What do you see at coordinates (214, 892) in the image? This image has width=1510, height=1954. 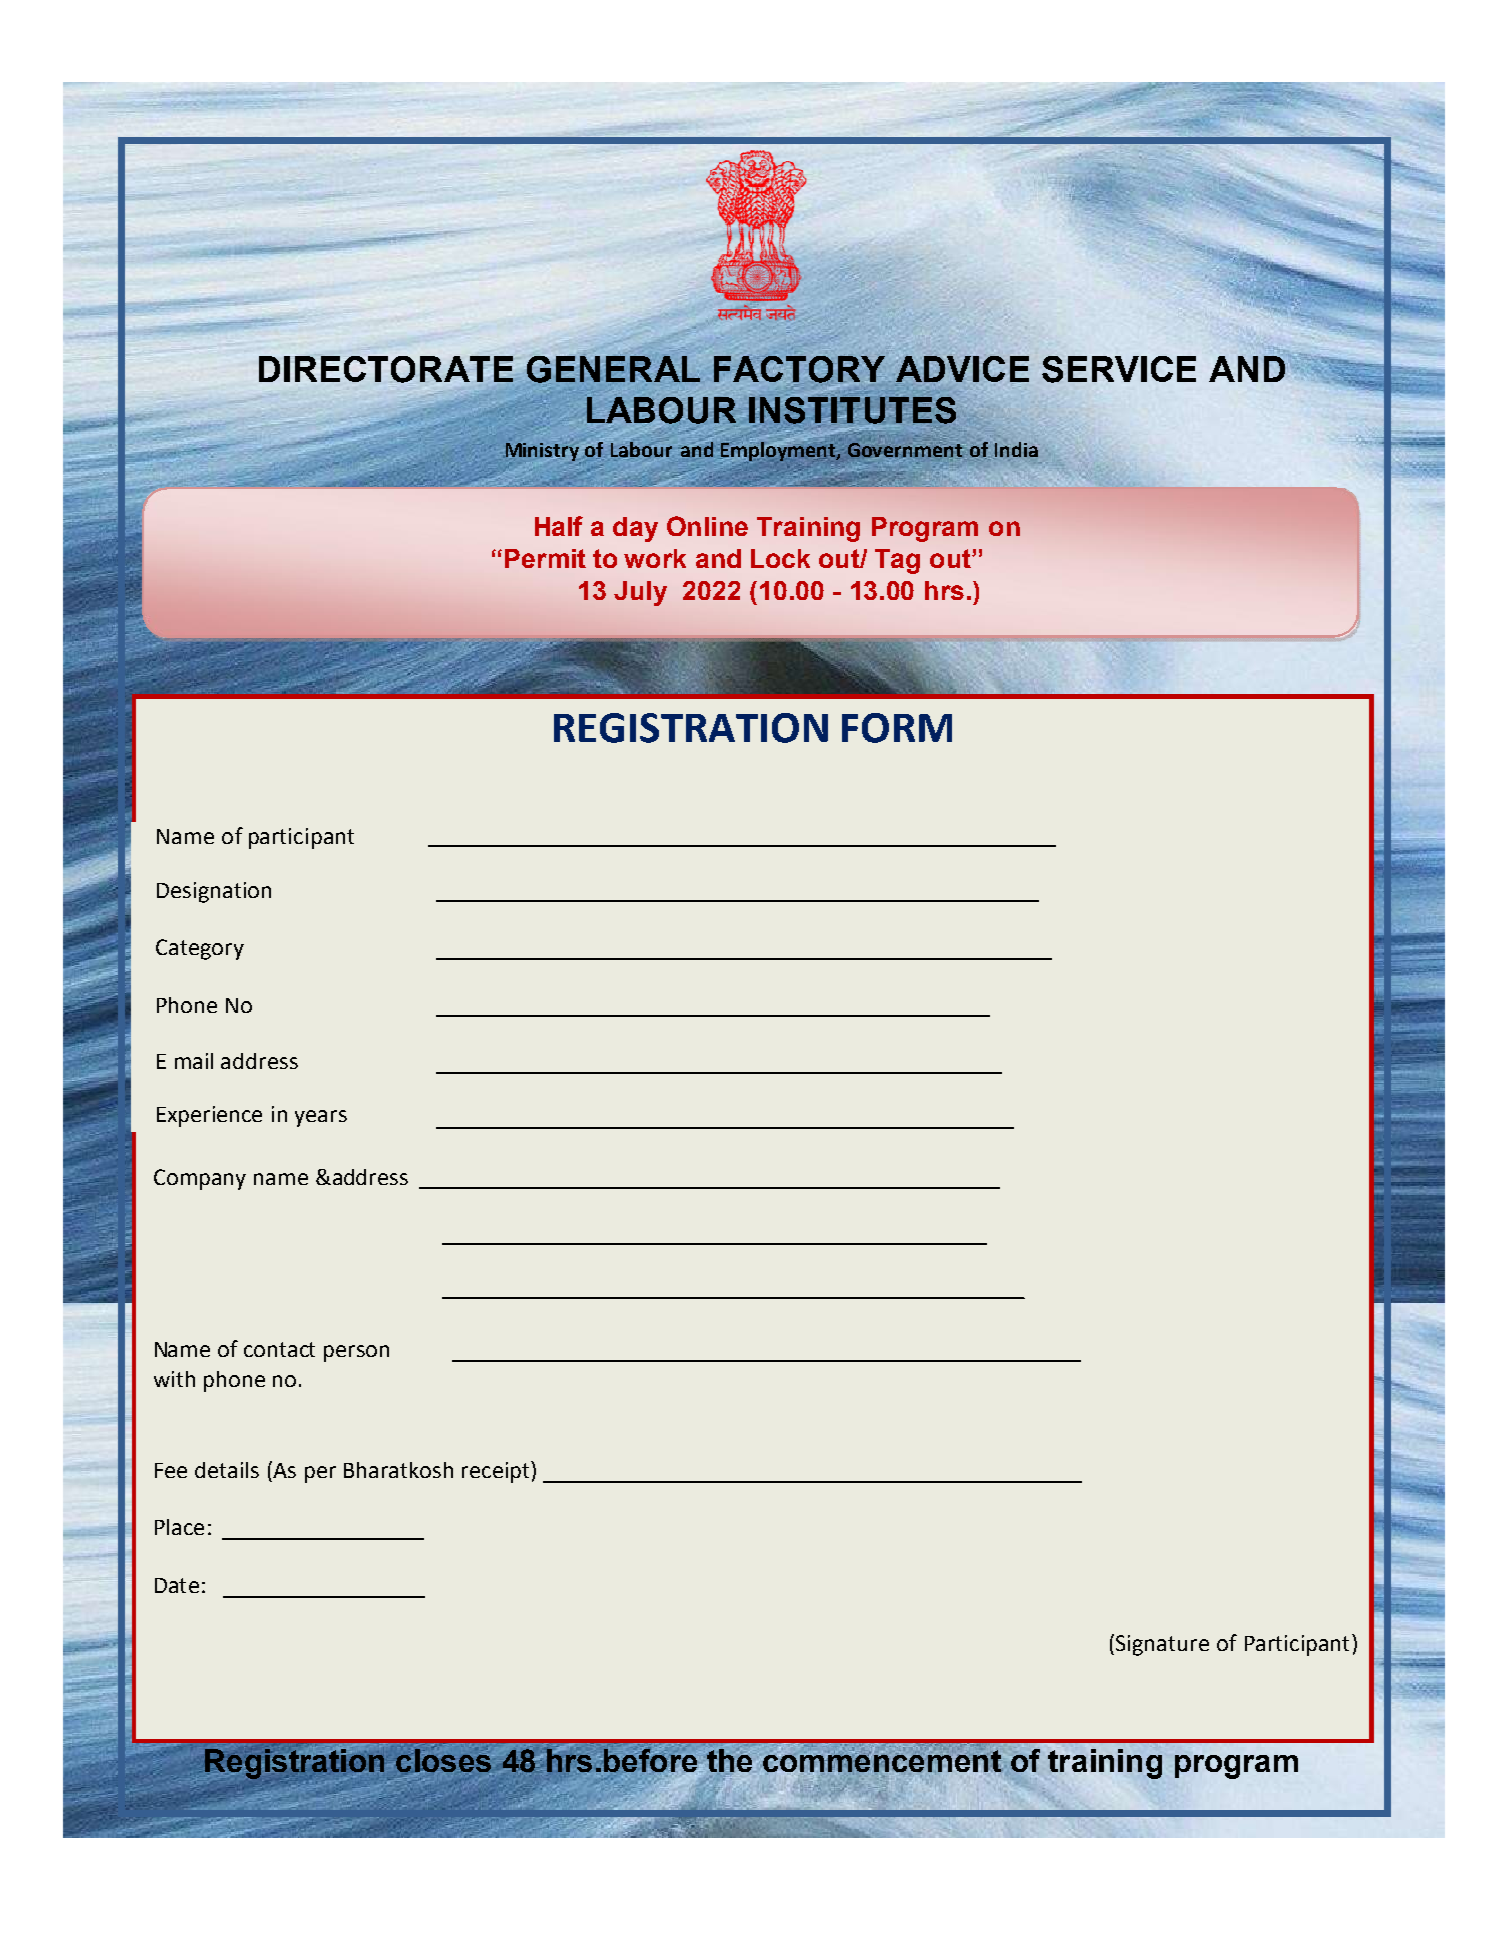 I see `Designation` at bounding box center [214, 892].
